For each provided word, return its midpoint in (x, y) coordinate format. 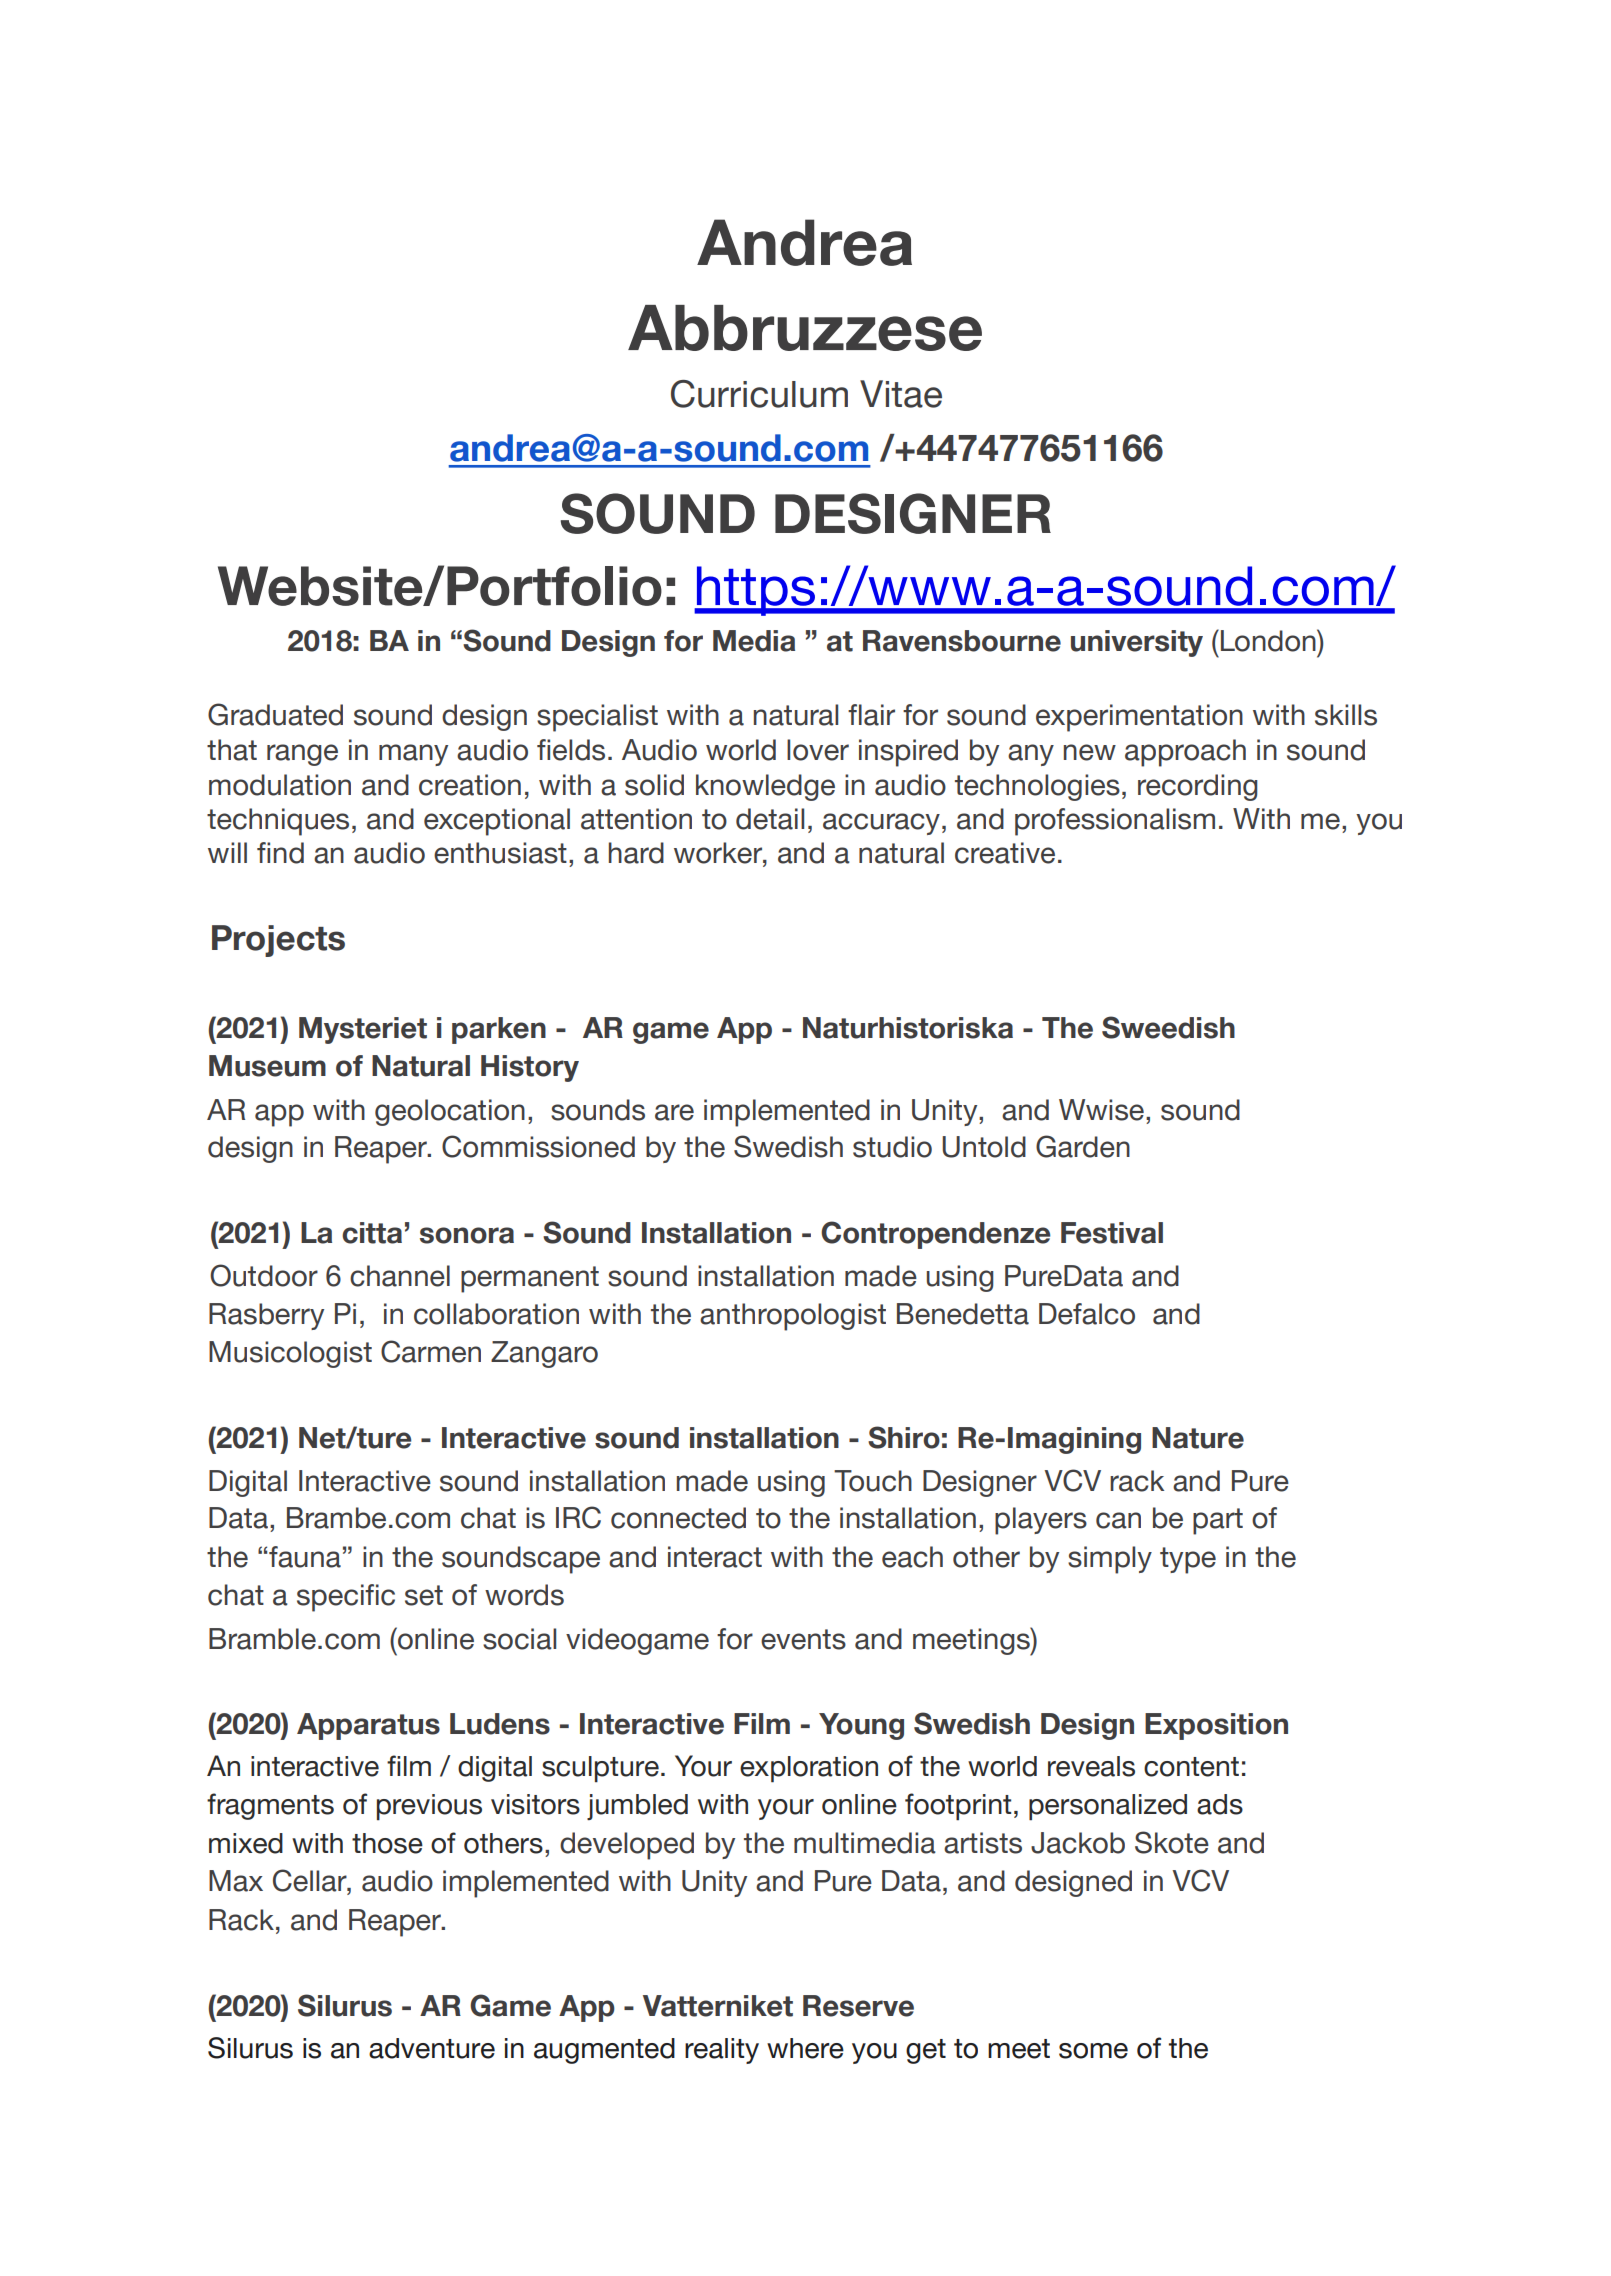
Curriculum (759, 394)
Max (236, 1881)
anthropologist (793, 1317)
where (805, 2048)
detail (770, 819)
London (1268, 640)
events (803, 1639)
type (1188, 1560)
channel (400, 1276)
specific (346, 1598)
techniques (278, 822)
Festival (1112, 1233)
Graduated (275, 714)
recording (1198, 787)
